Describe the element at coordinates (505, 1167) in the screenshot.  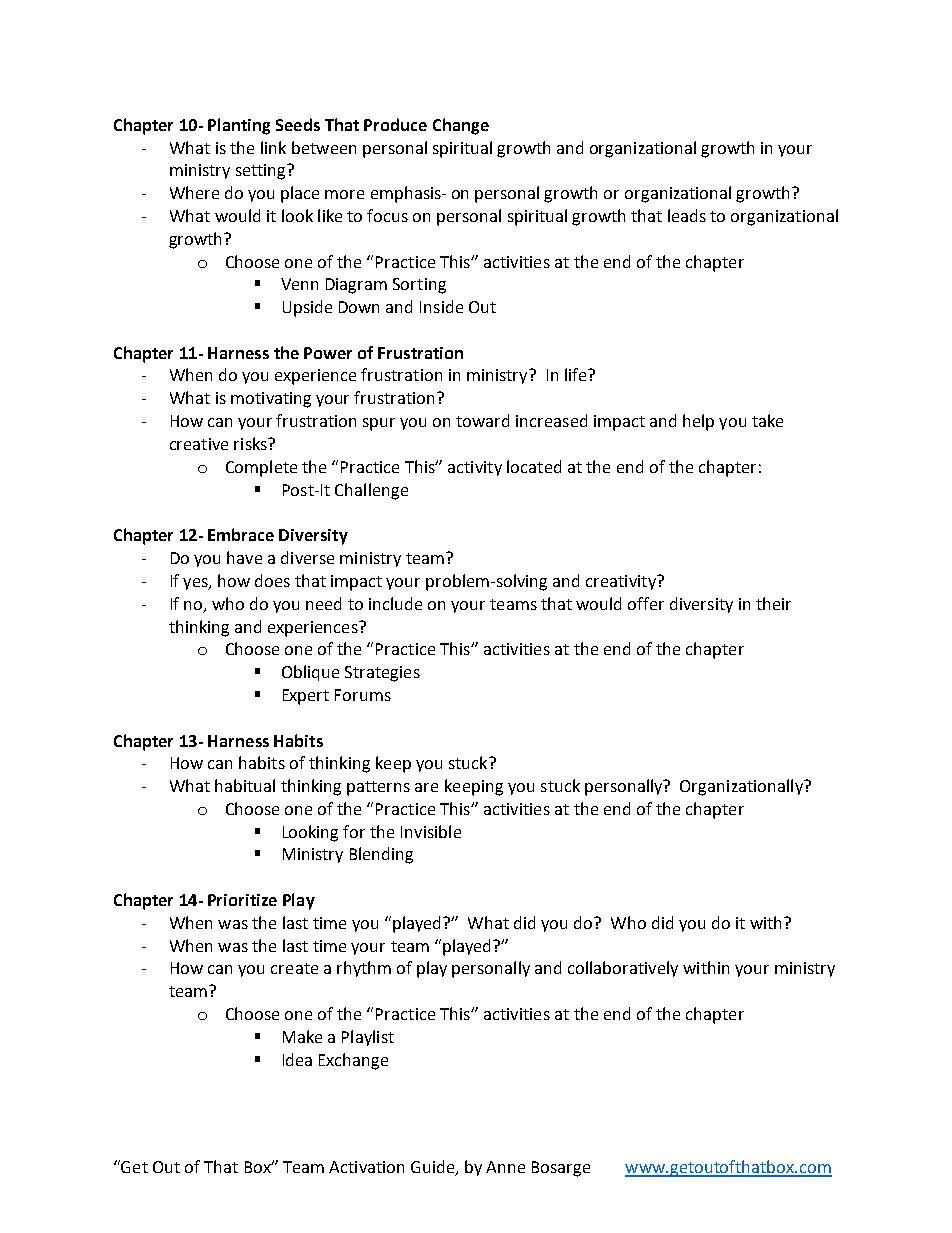
I see `Anne` at that location.
